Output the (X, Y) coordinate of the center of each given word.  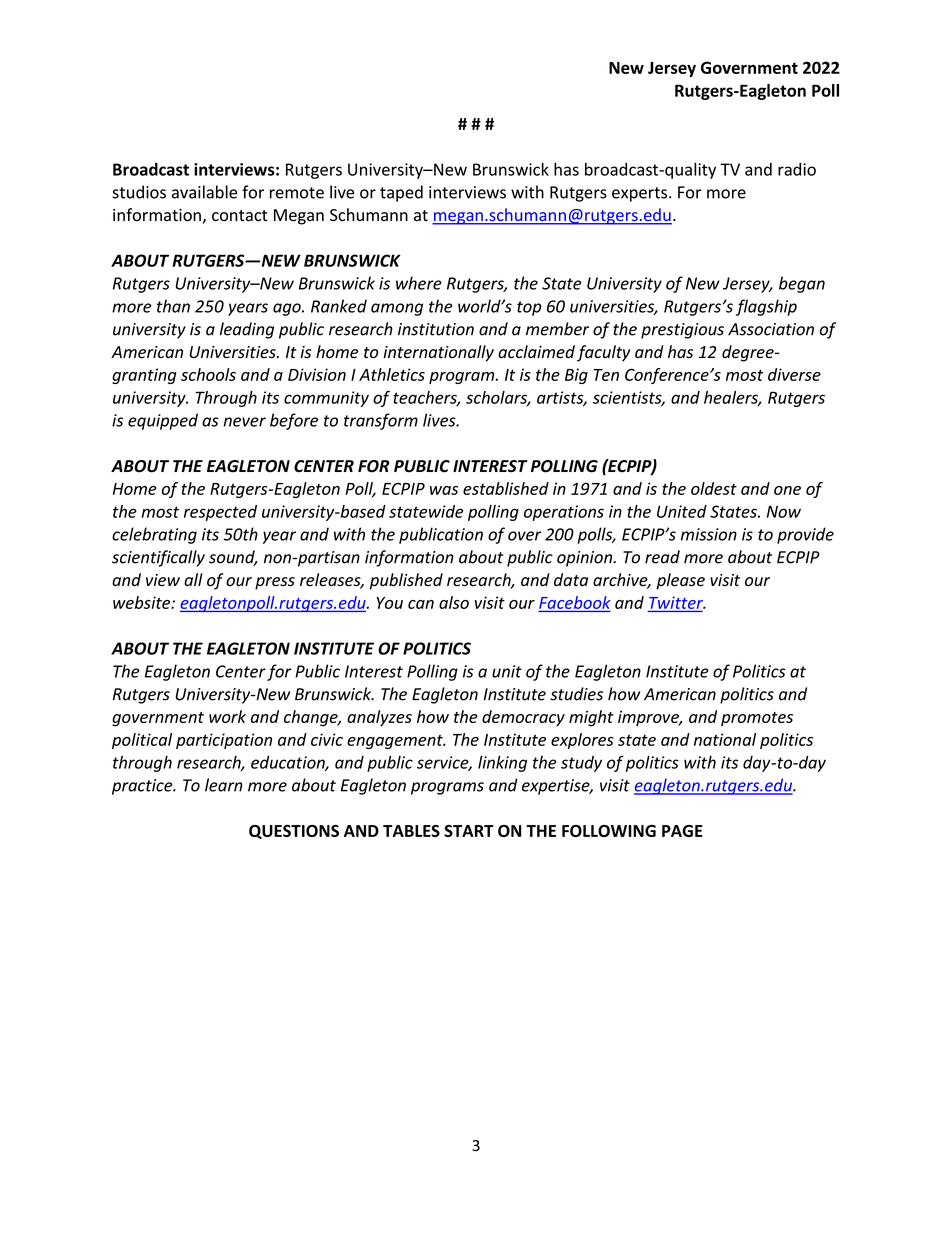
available (204, 192)
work (227, 716)
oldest (714, 488)
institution (436, 329)
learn (224, 785)
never (244, 422)
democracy (523, 718)
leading (247, 330)
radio (797, 169)
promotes (757, 719)
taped (401, 193)
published (406, 581)
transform (381, 421)
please (680, 581)
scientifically (158, 558)
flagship (766, 307)
